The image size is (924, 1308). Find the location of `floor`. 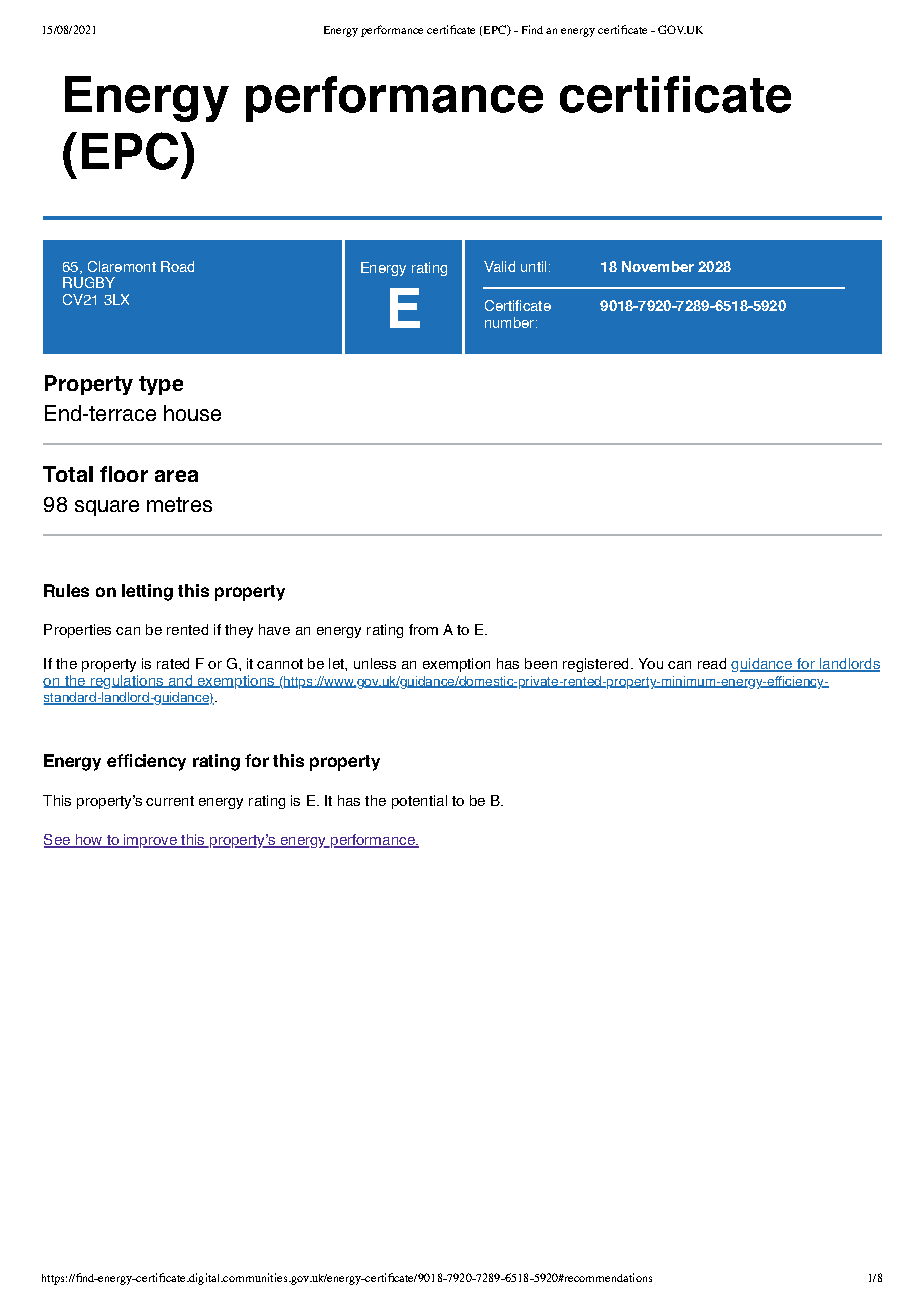

floor is located at coordinates (124, 474).
